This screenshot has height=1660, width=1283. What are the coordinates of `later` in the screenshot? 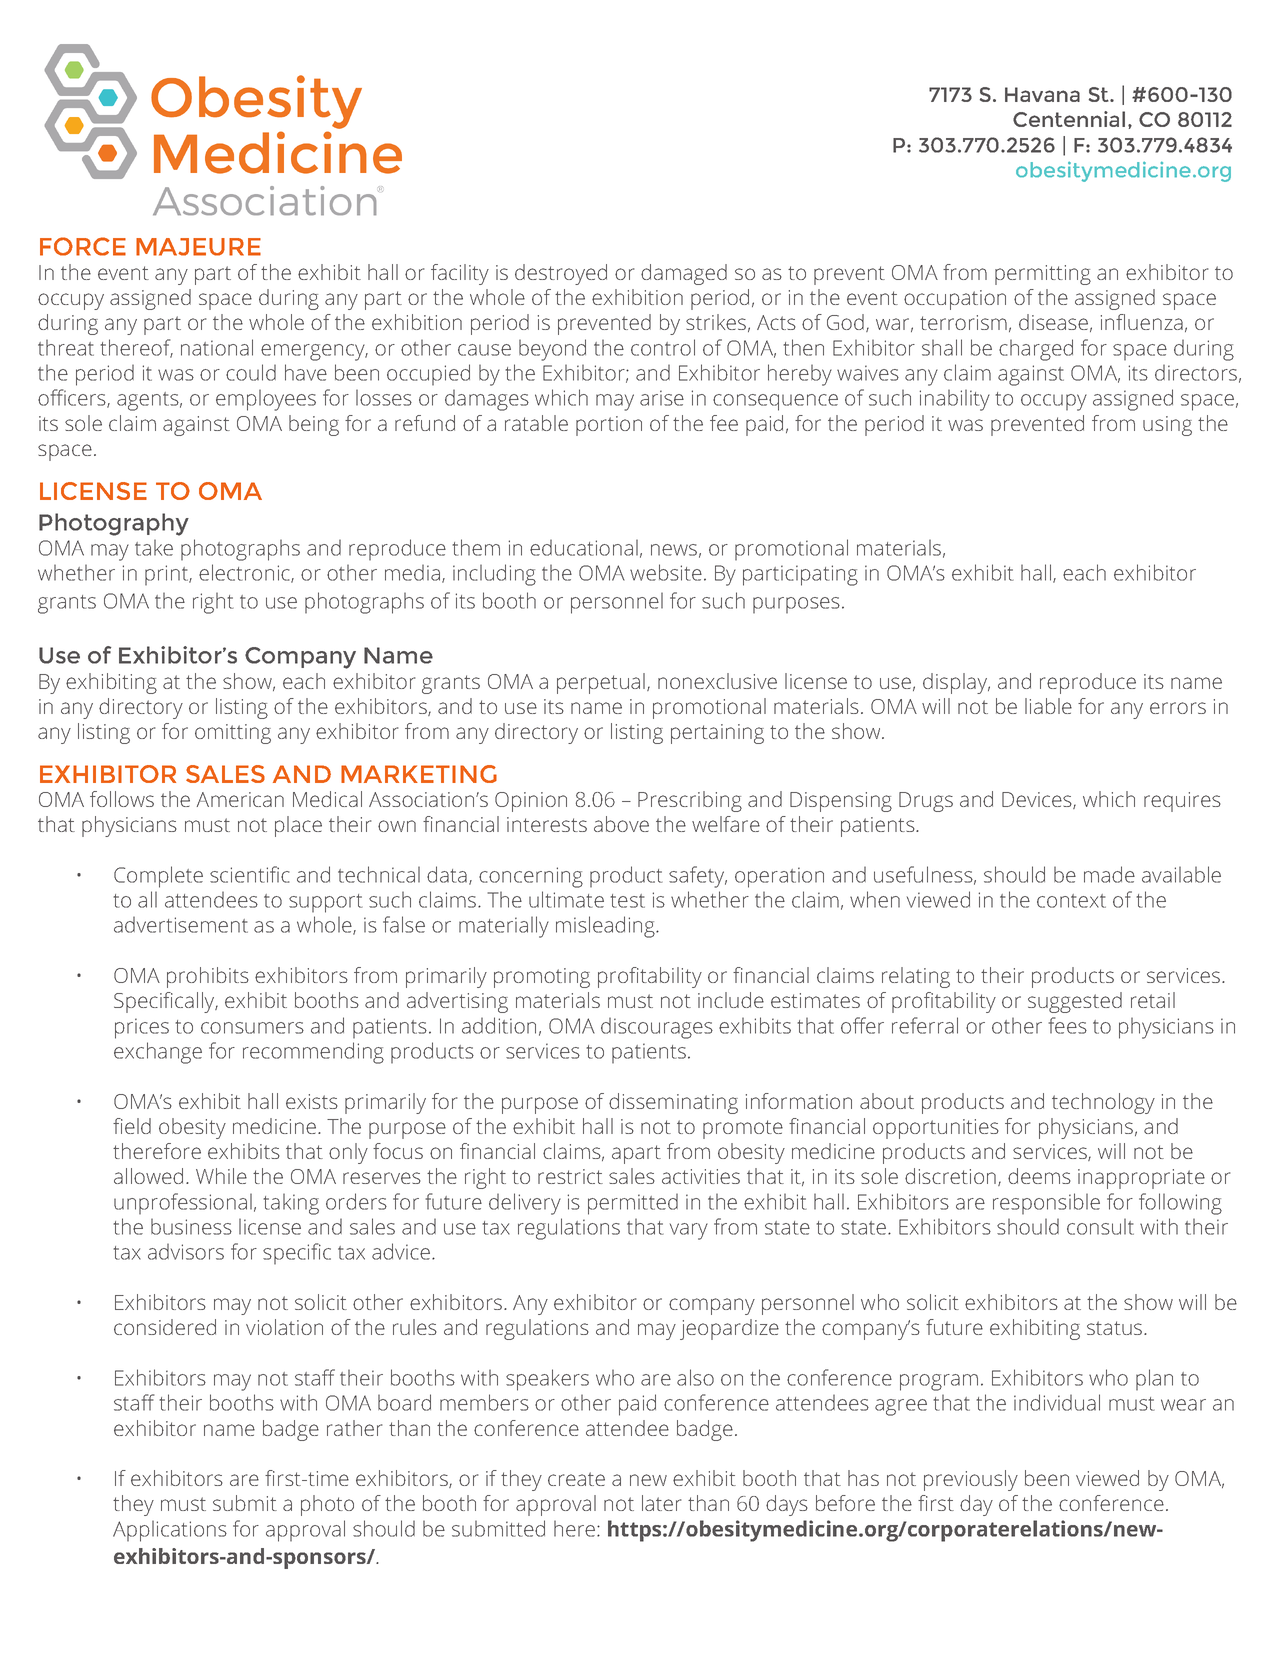 It's located at (662, 1503).
